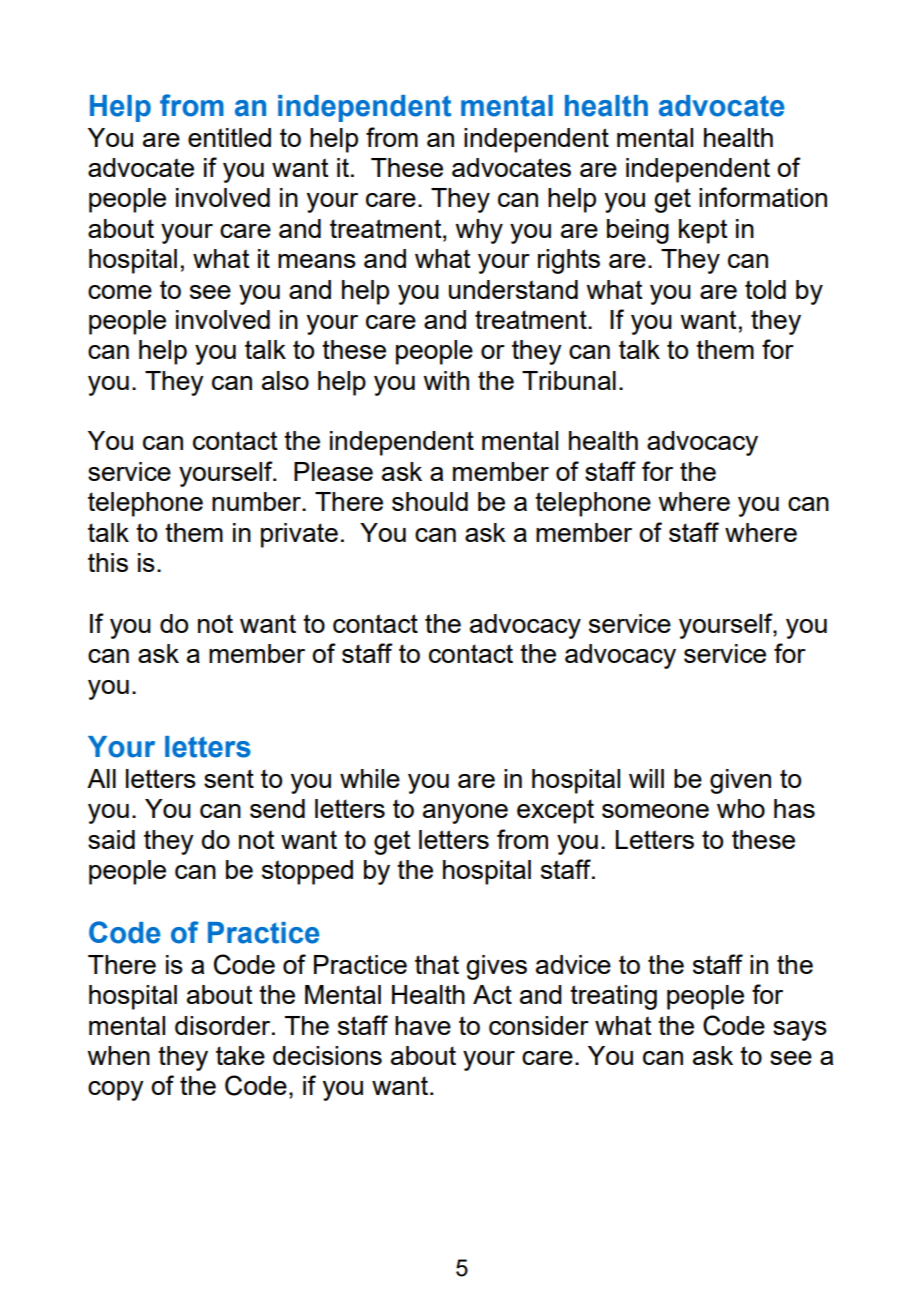 The width and height of the document is (924, 1308). What do you see at coordinates (479, 231) in the document?
I see `why` at bounding box center [479, 231].
